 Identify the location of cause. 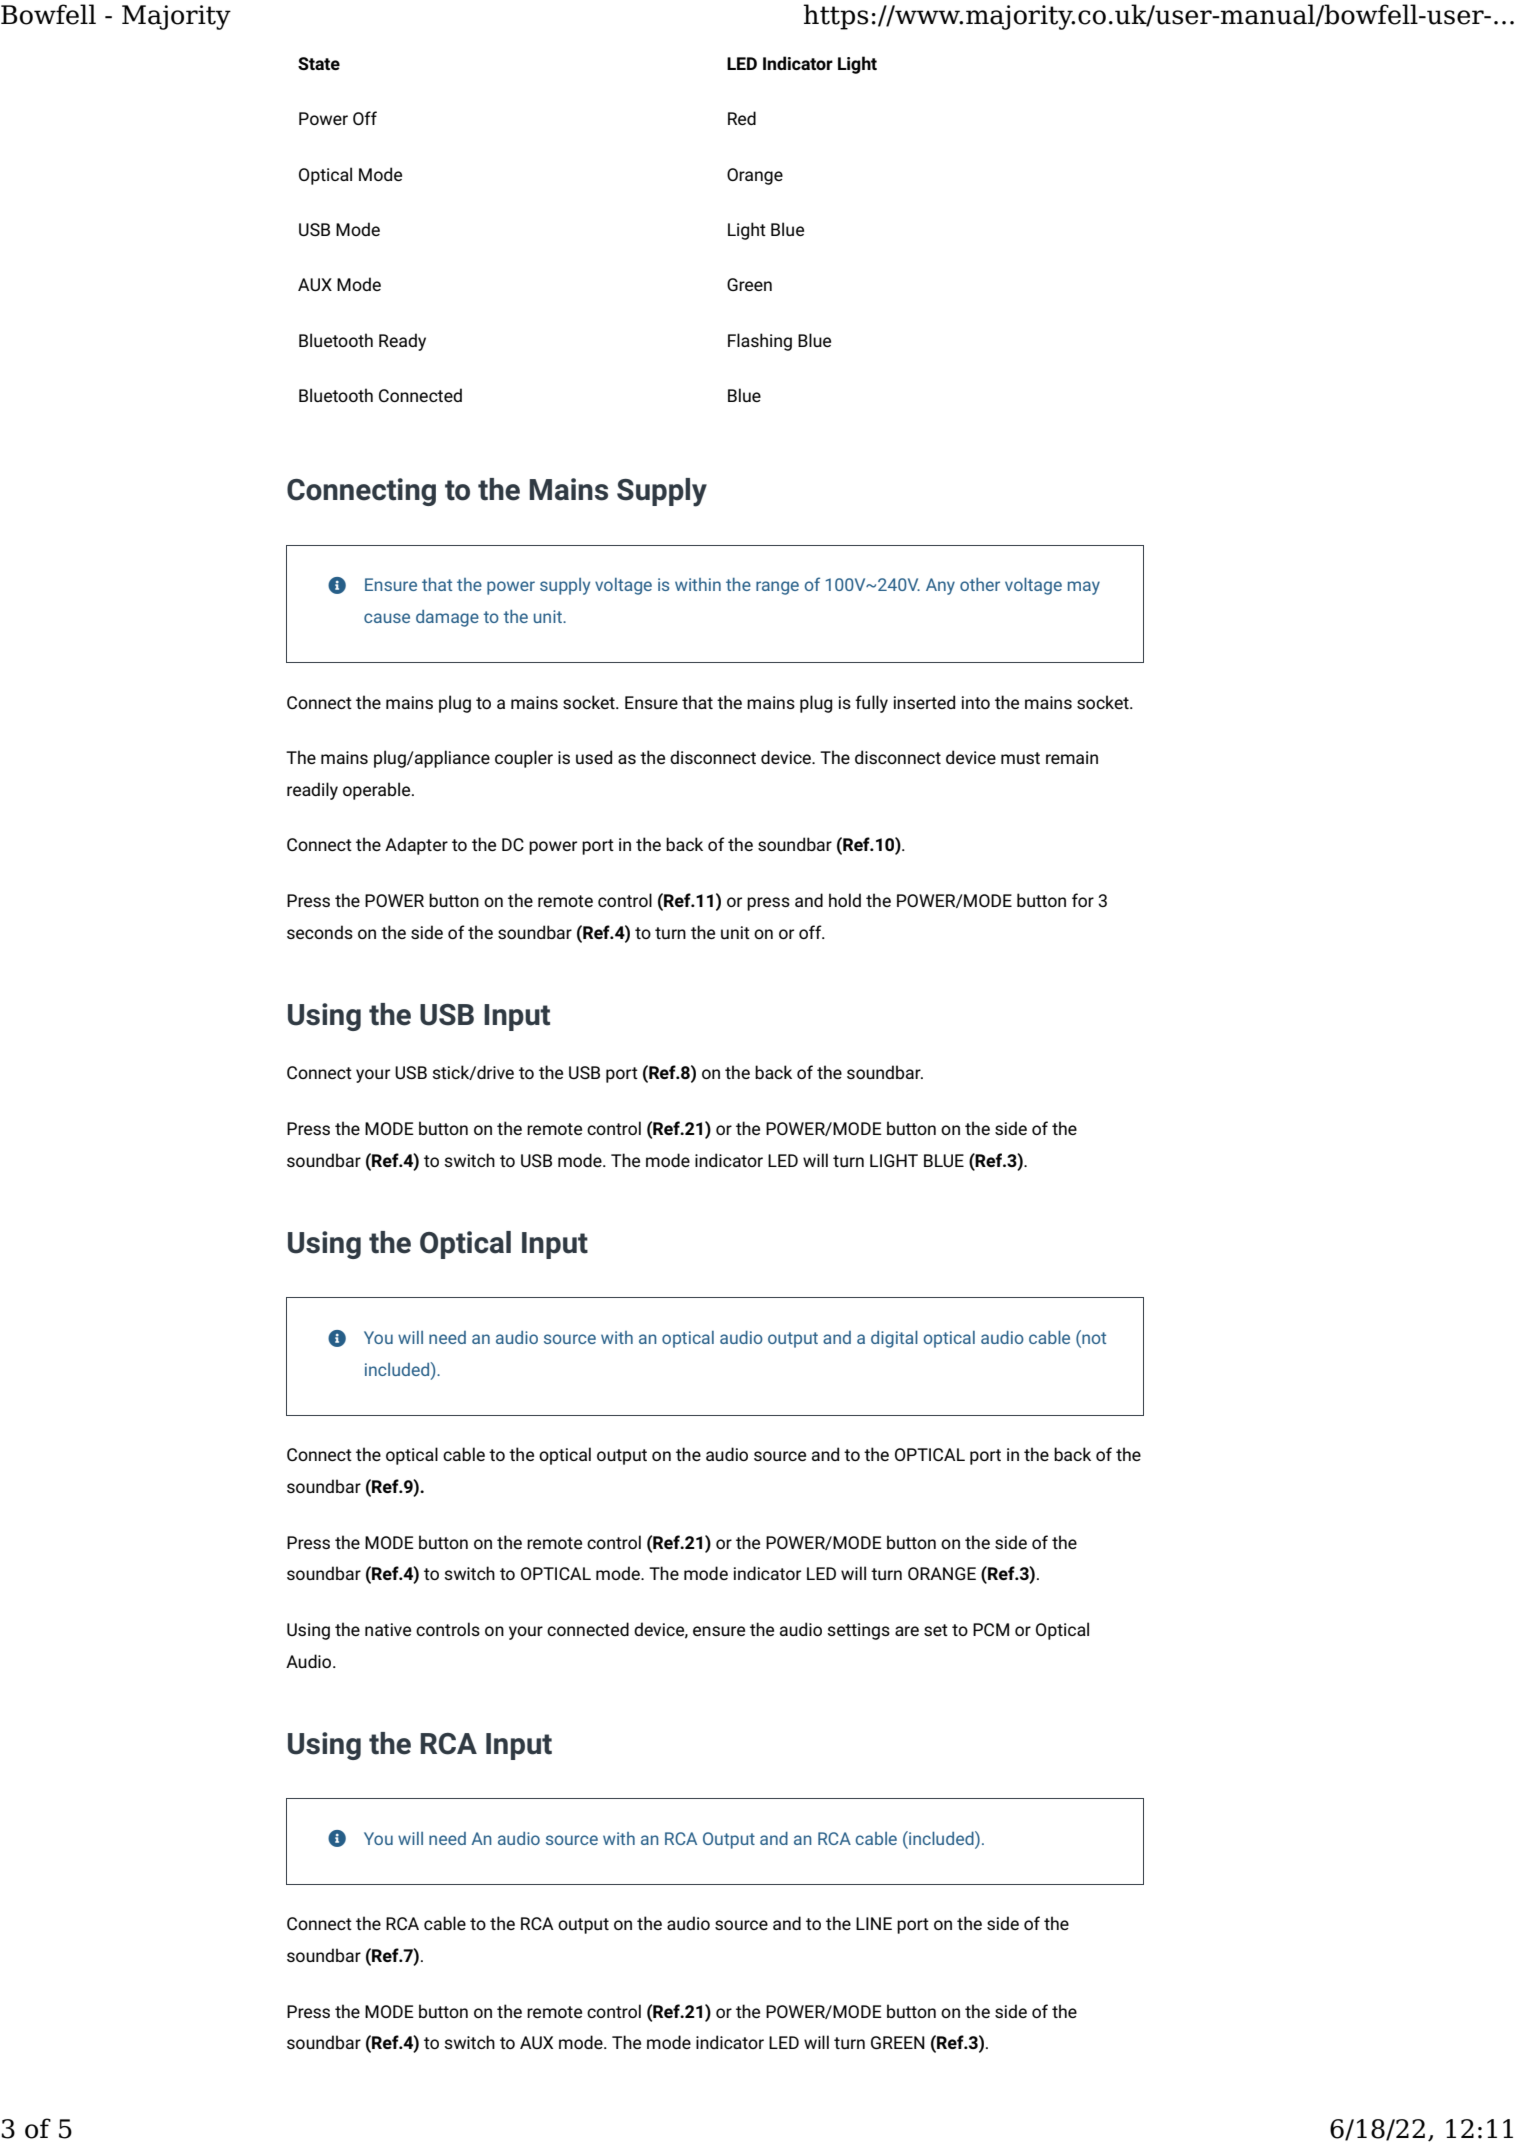
(387, 618).
